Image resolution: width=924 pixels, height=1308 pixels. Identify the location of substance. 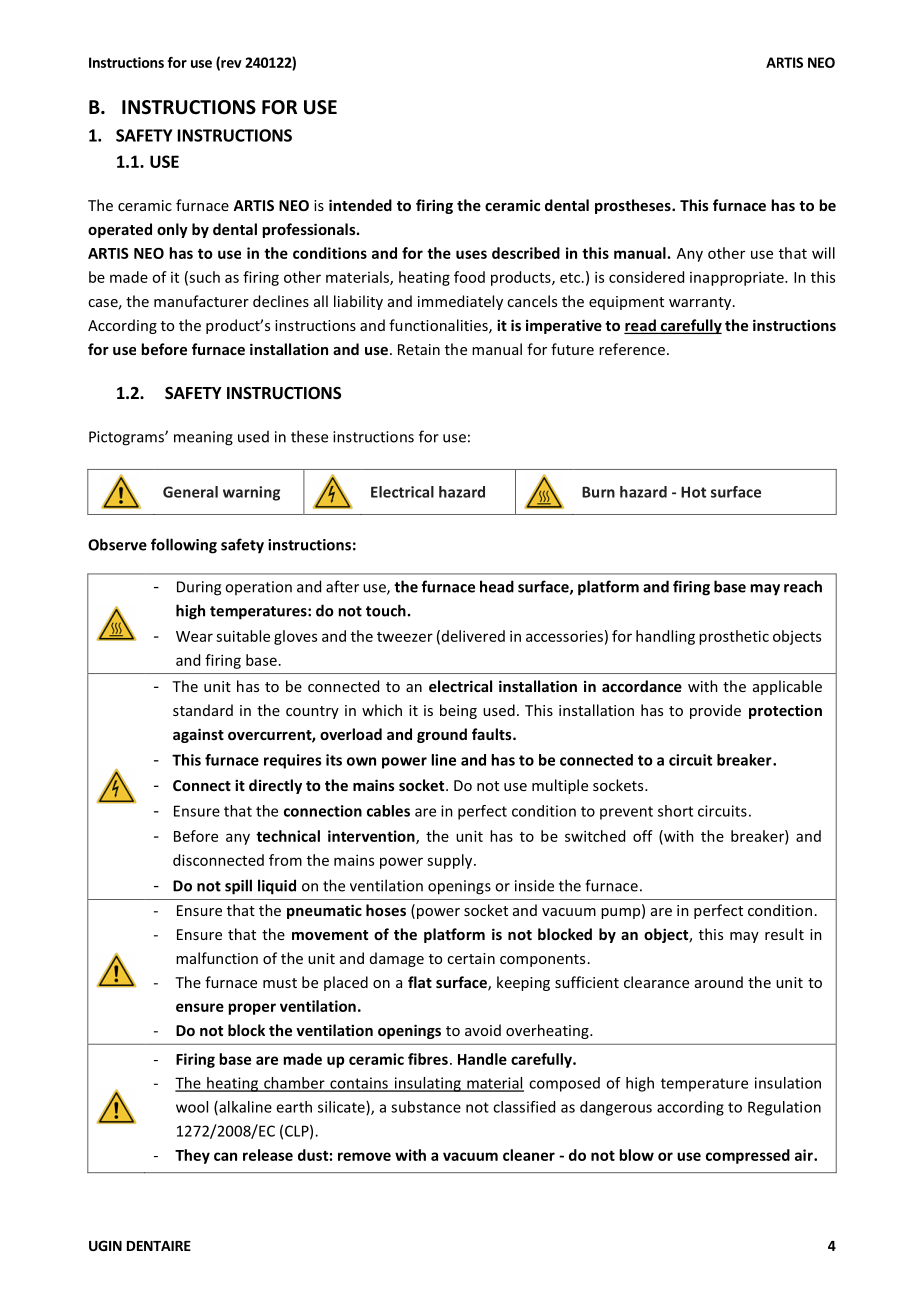
(426, 1107).
